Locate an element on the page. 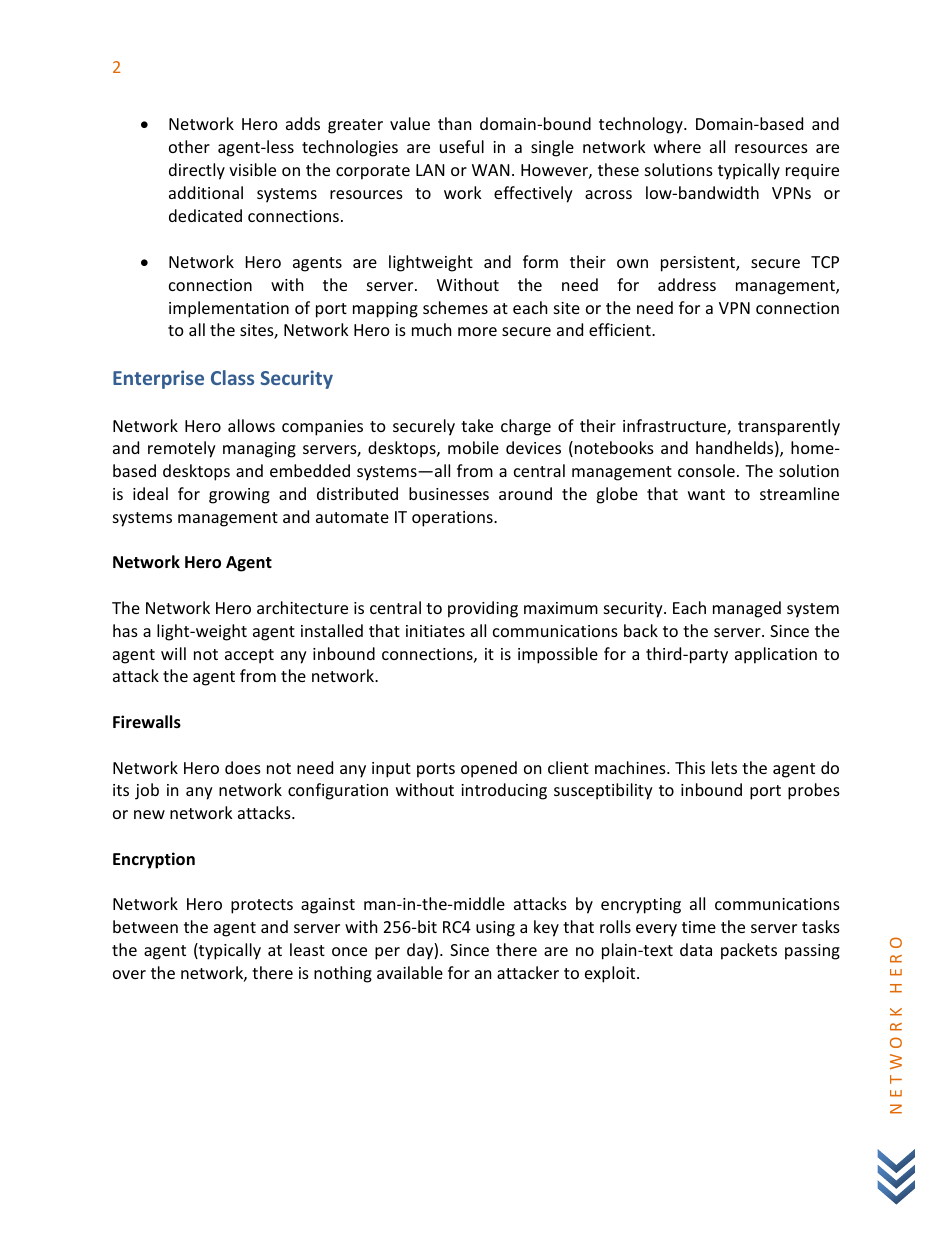  between is located at coordinates (145, 926).
